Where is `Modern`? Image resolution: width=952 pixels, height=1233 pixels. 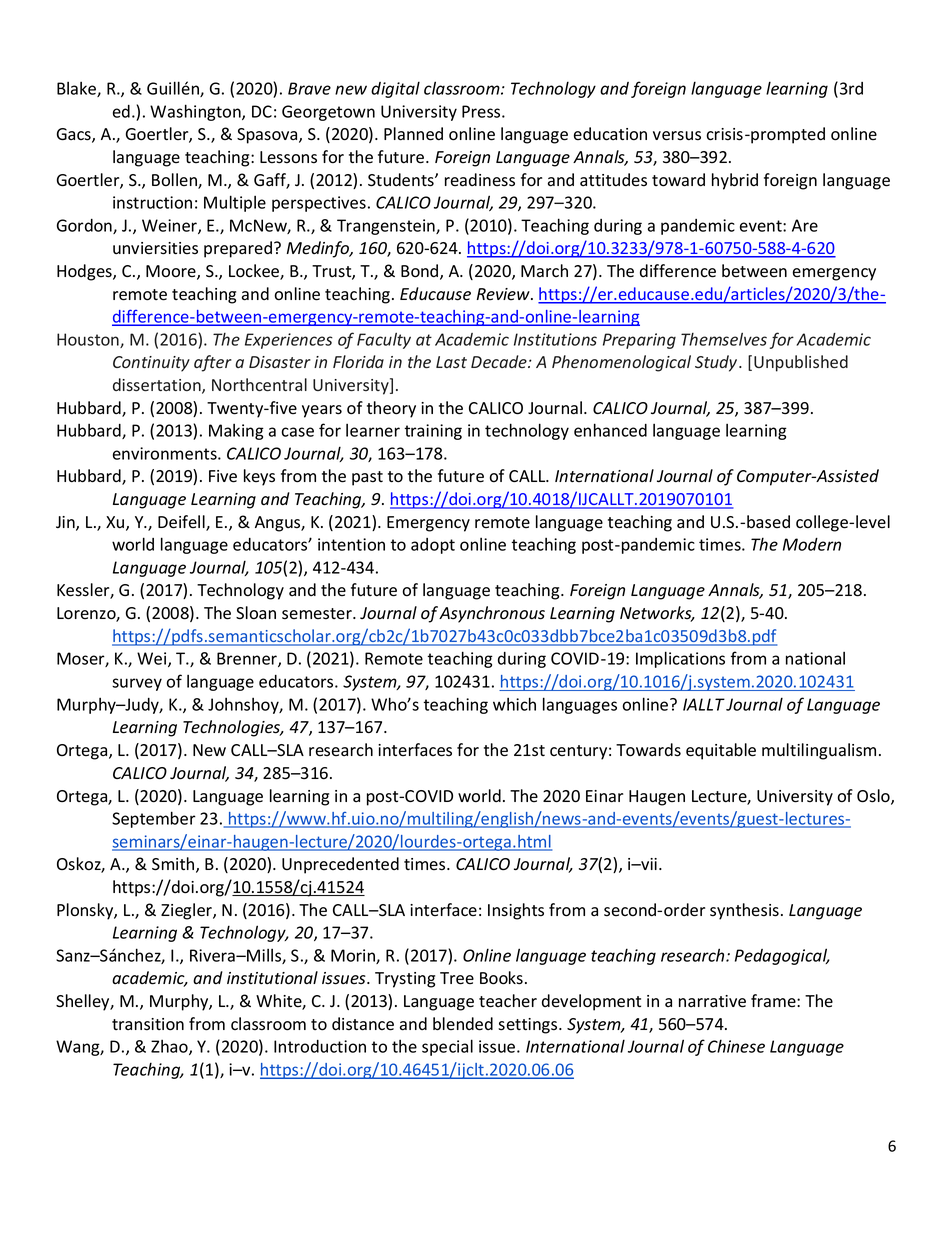 Modern is located at coordinates (812, 544).
